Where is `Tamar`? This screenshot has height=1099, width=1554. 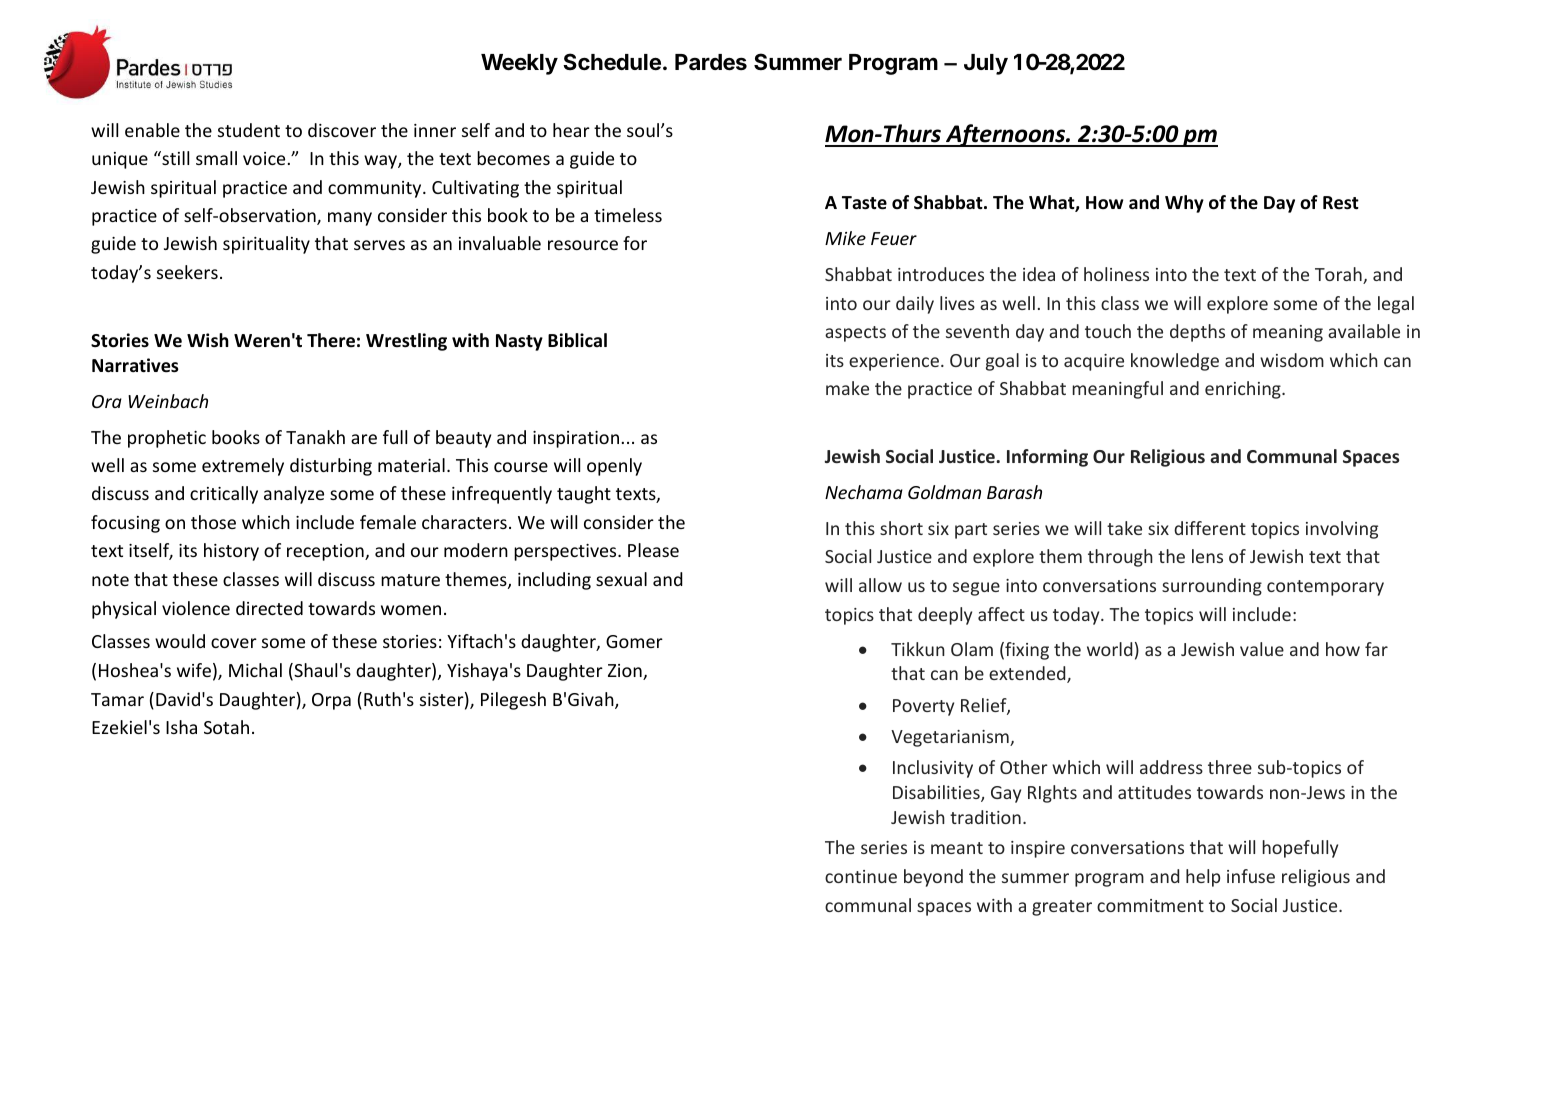 Tamar is located at coordinates (117, 699).
